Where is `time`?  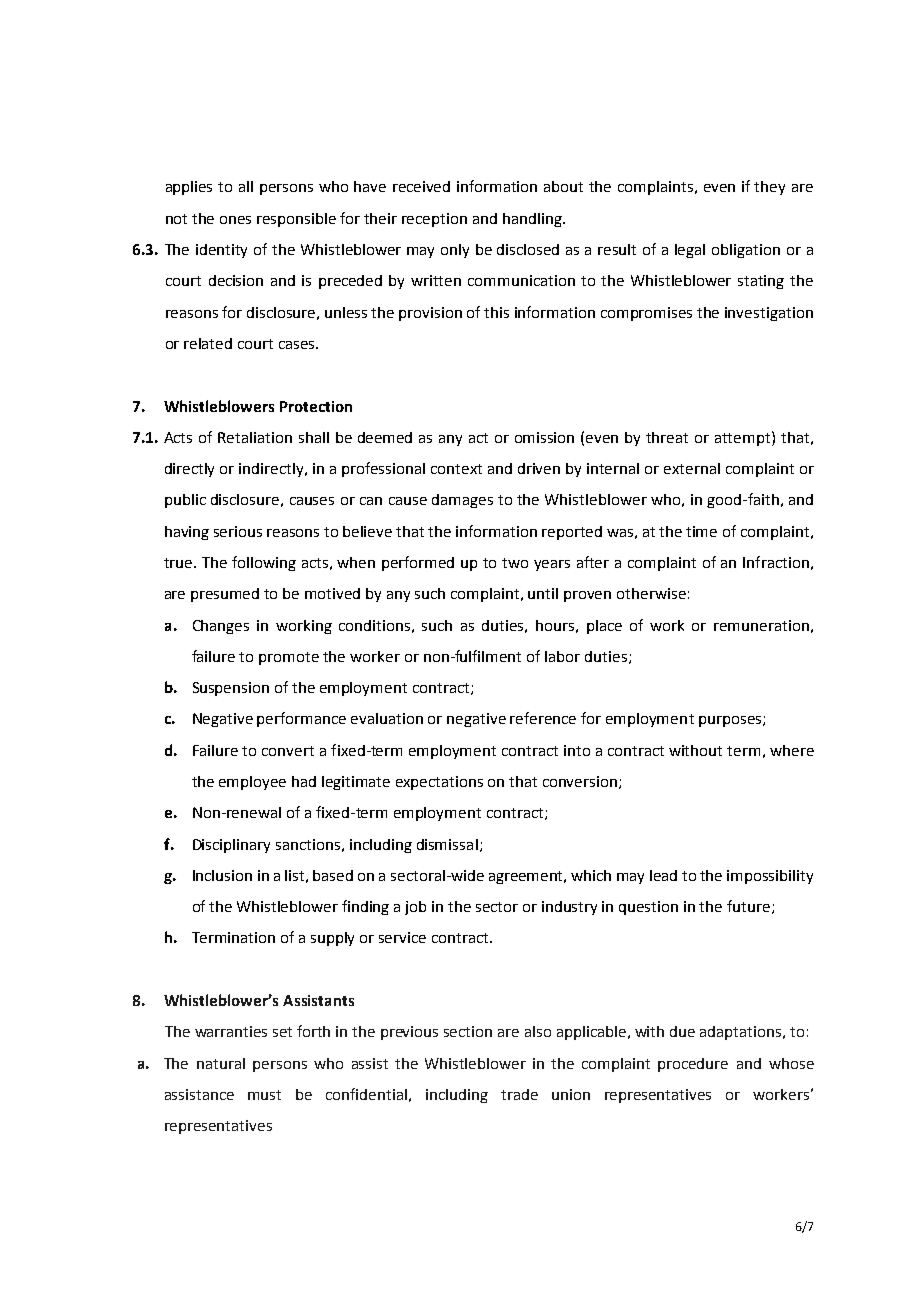
time is located at coordinates (701, 531).
